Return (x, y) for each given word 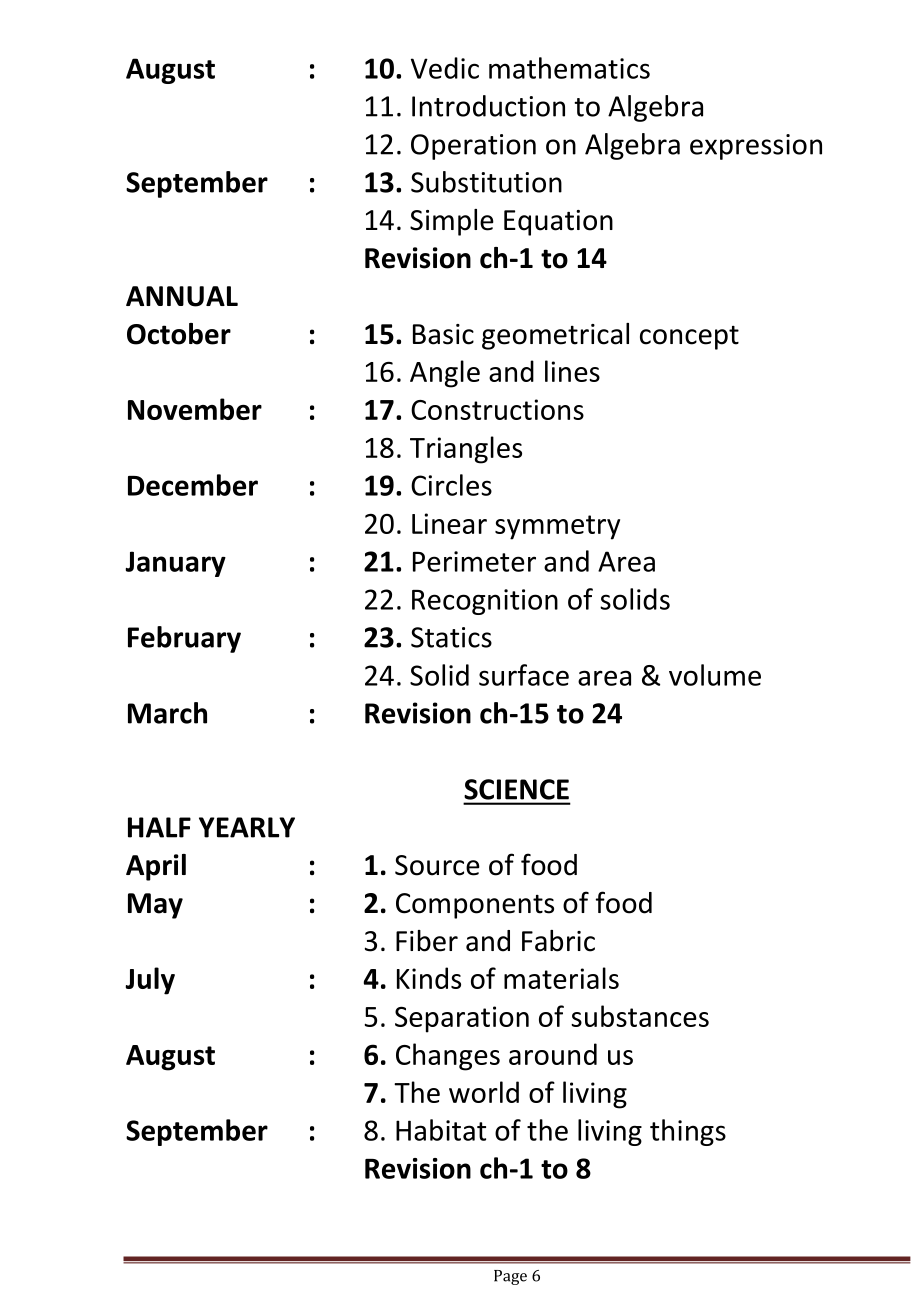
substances (640, 1016)
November (195, 409)
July (150, 981)
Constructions (497, 409)
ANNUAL (182, 296)
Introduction (488, 106)
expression (756, 147)
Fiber (427, 941)
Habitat (441, 1130)
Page (510, 1277)
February (184, 639)
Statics (451, 637)
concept (689, 338)
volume (715, 675)
